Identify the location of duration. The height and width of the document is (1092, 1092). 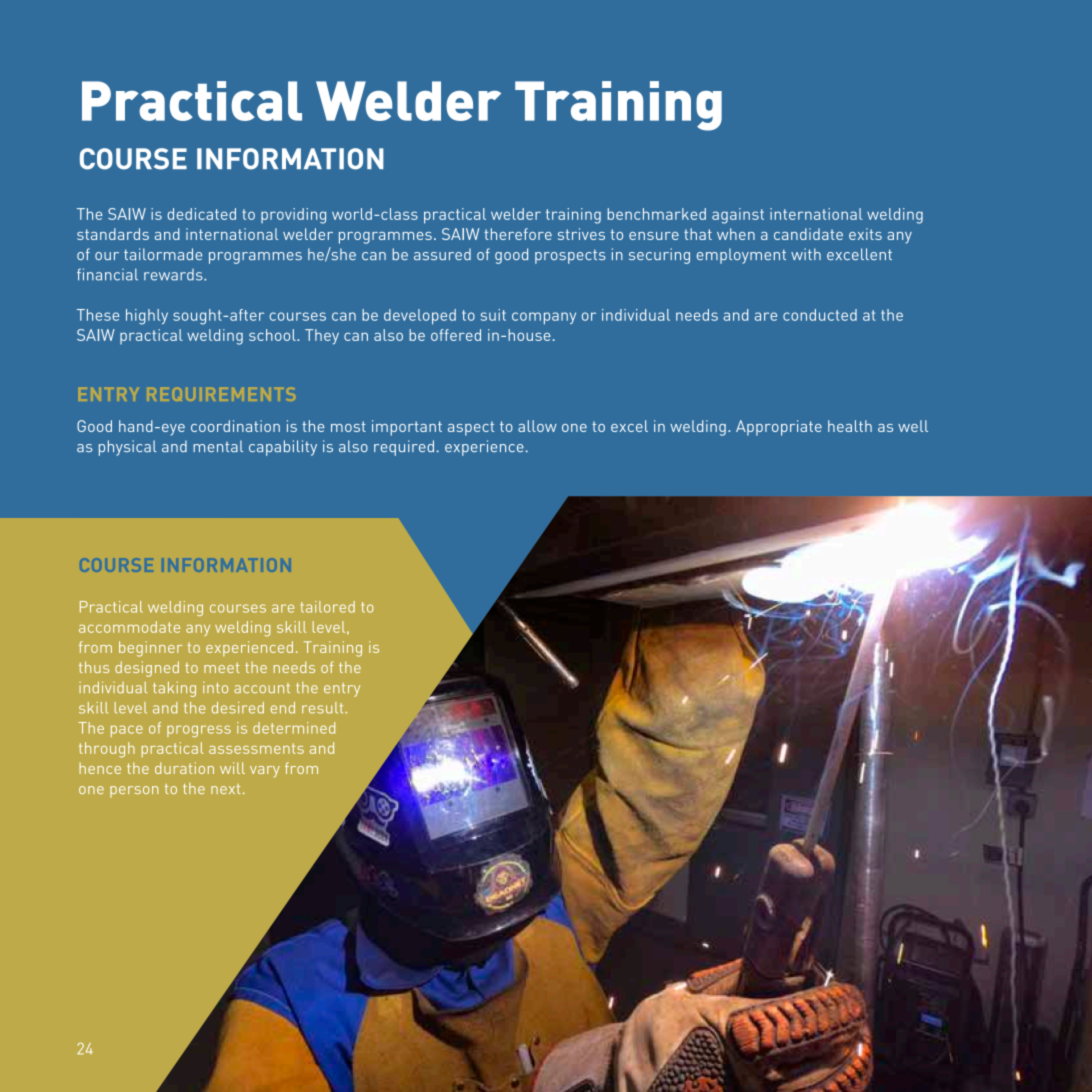
(184, 768).
